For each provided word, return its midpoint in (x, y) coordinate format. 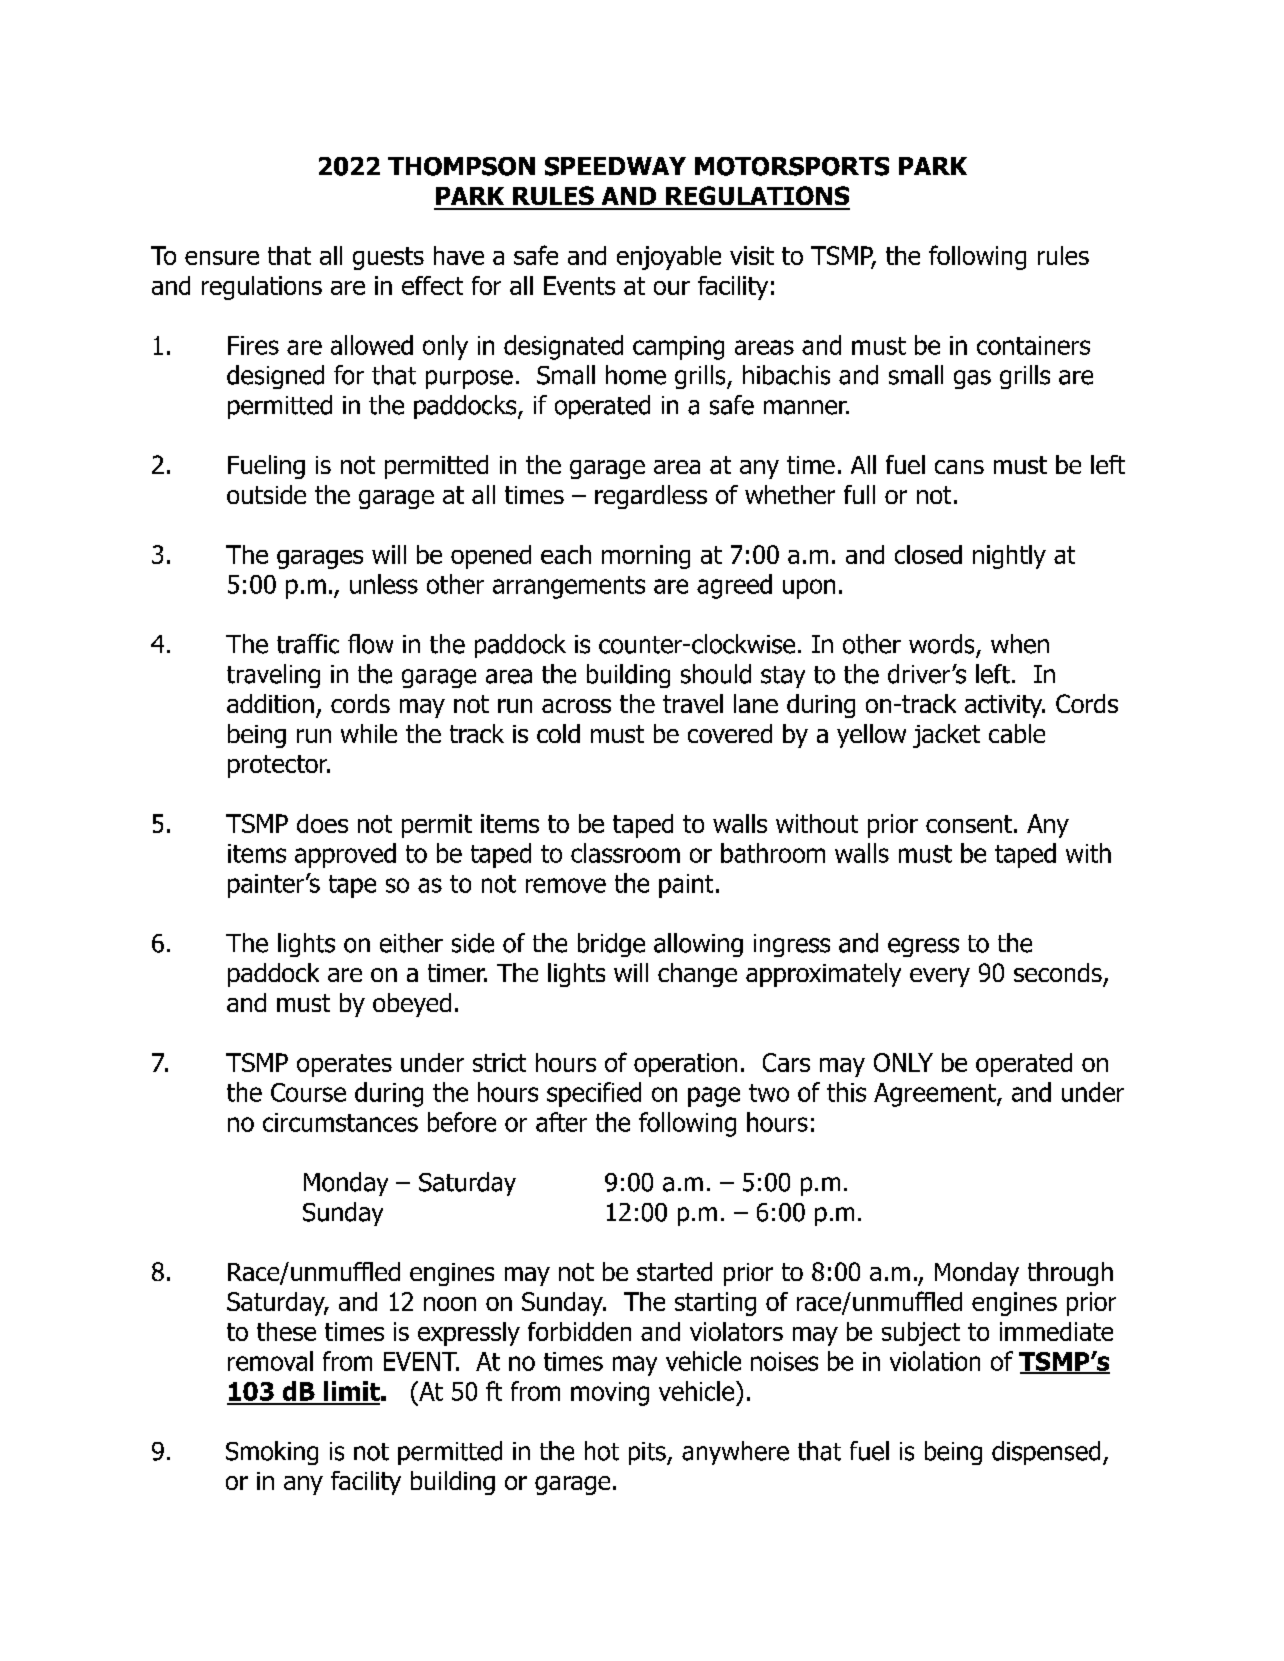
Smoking (272, 1453)
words (941, 644)
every (940, 977)
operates (344, 1065)
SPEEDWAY (615, 166)
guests (388, 258)
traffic (308, 644)
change (697, 975)
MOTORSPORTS (792, 166)
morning (646, 557)
